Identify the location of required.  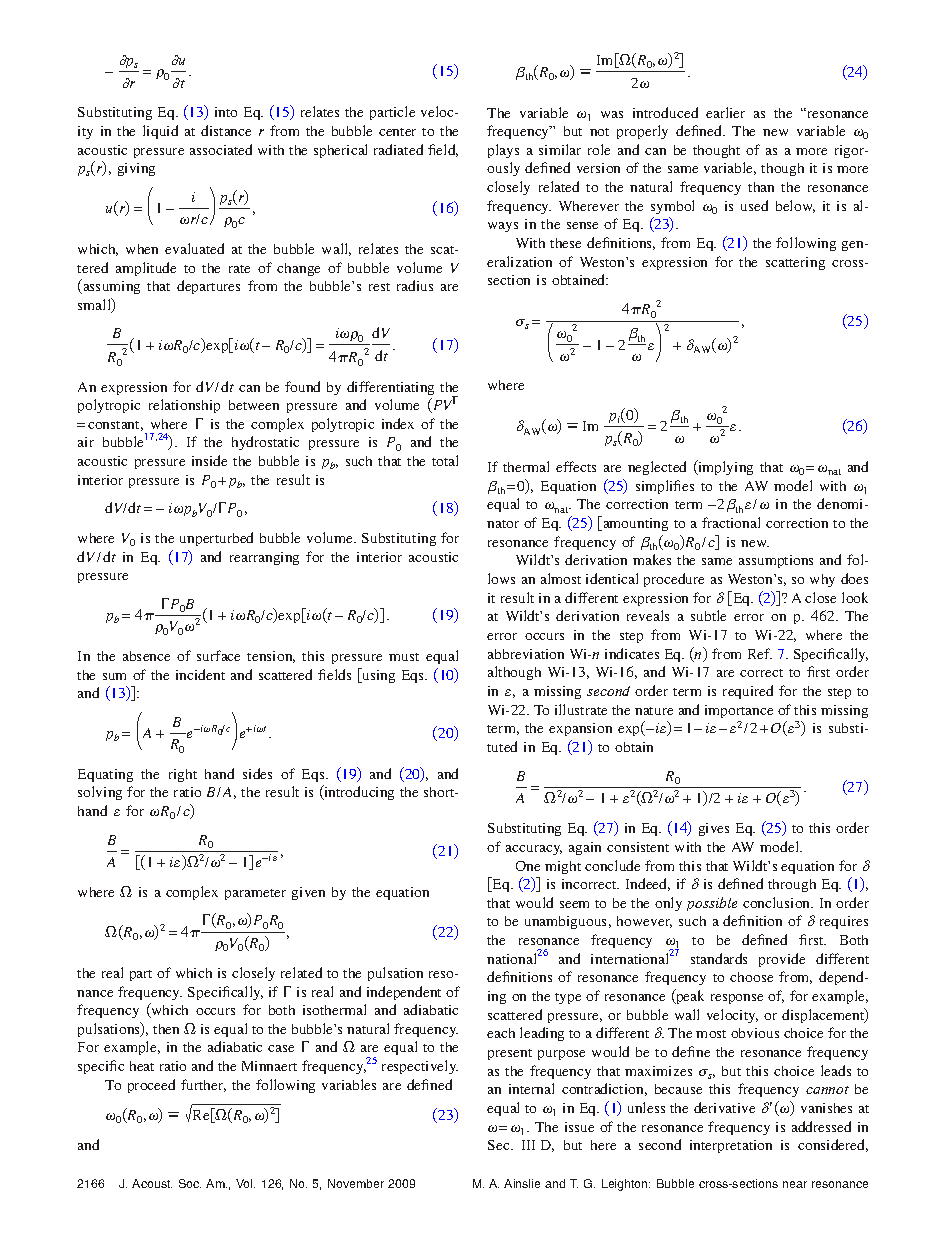
(748, 692).
